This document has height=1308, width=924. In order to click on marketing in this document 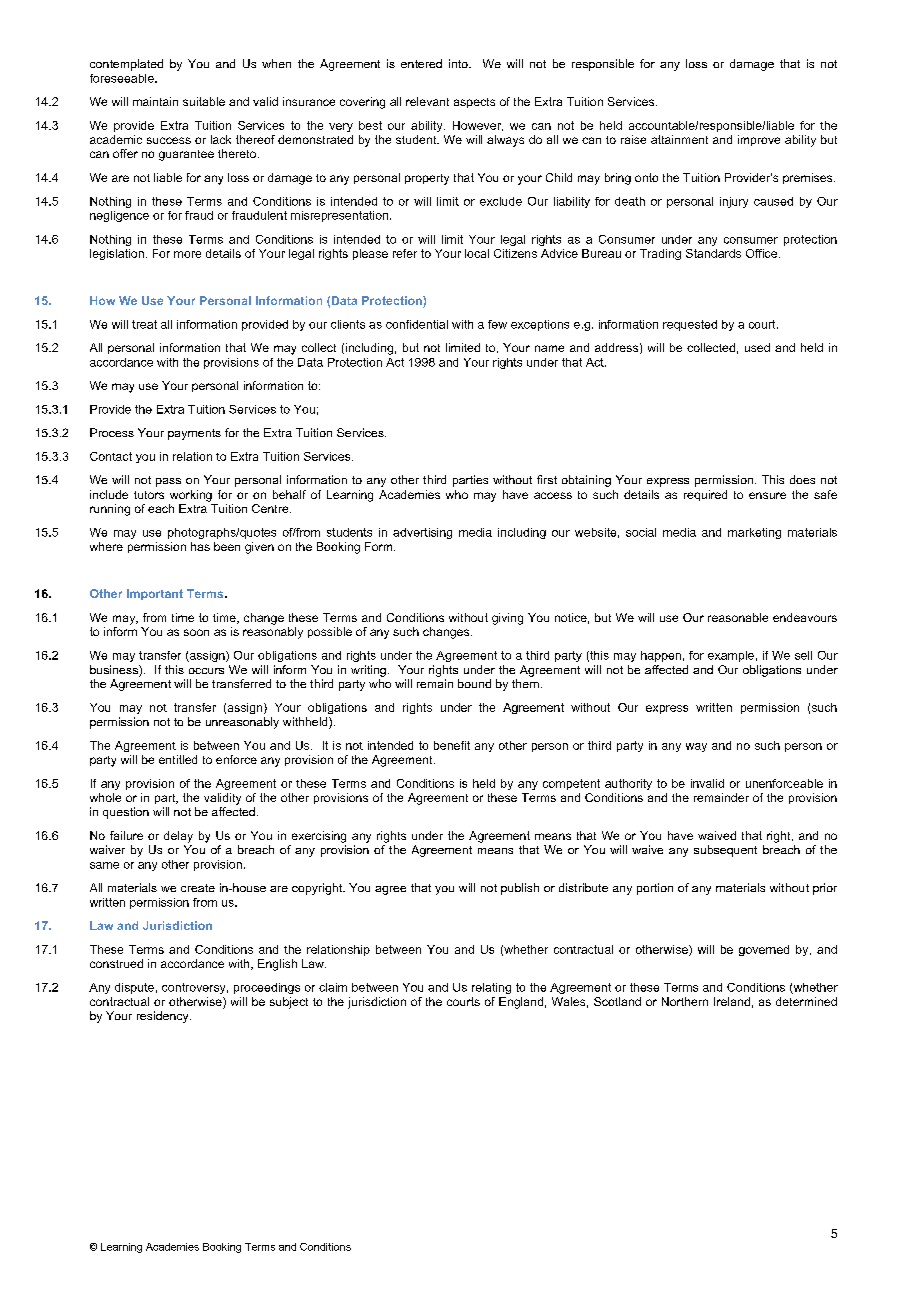, I will do `click(754, 533)`.
